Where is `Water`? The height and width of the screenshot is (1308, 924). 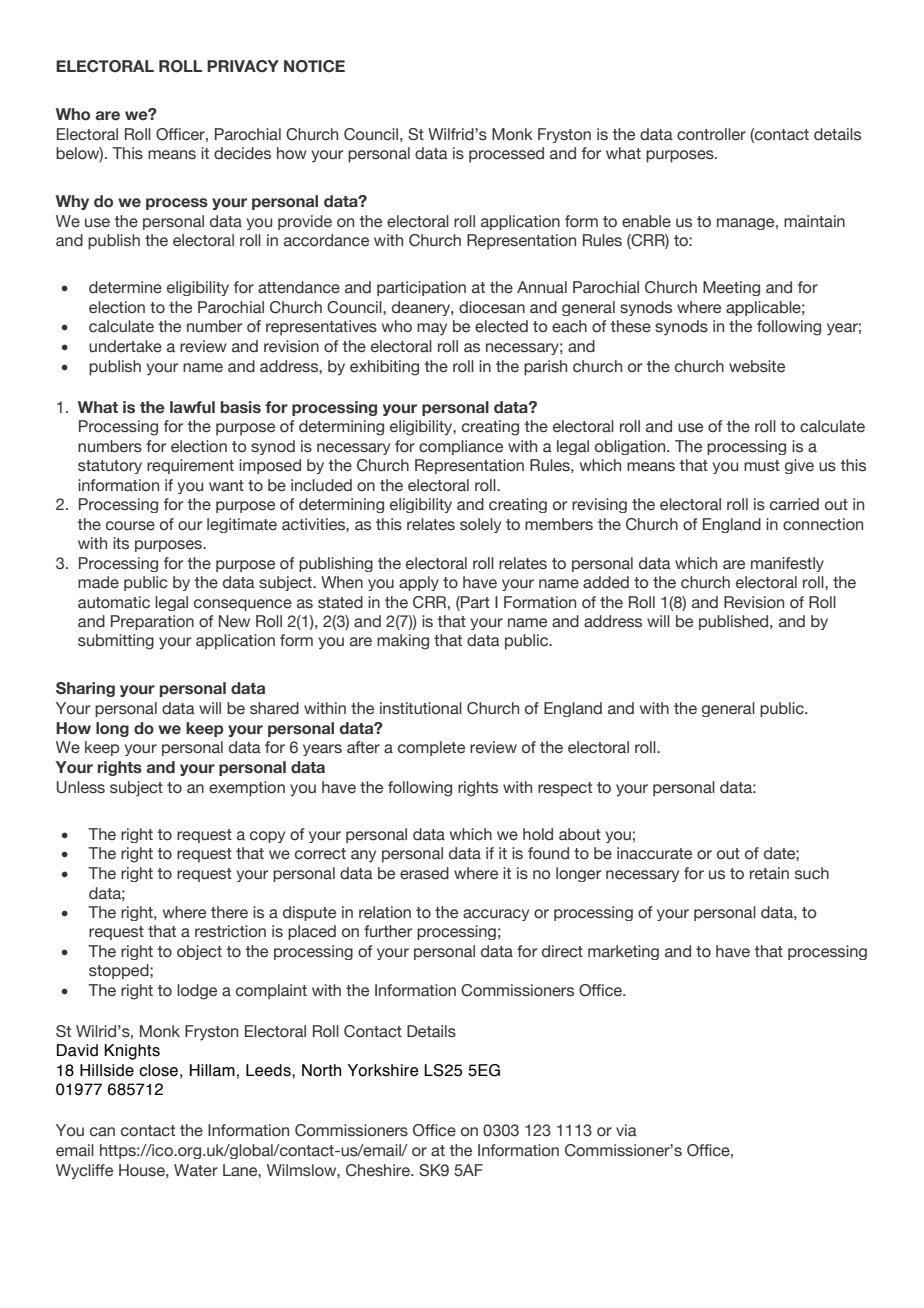 Water is located at coordinates (196, 1170).
